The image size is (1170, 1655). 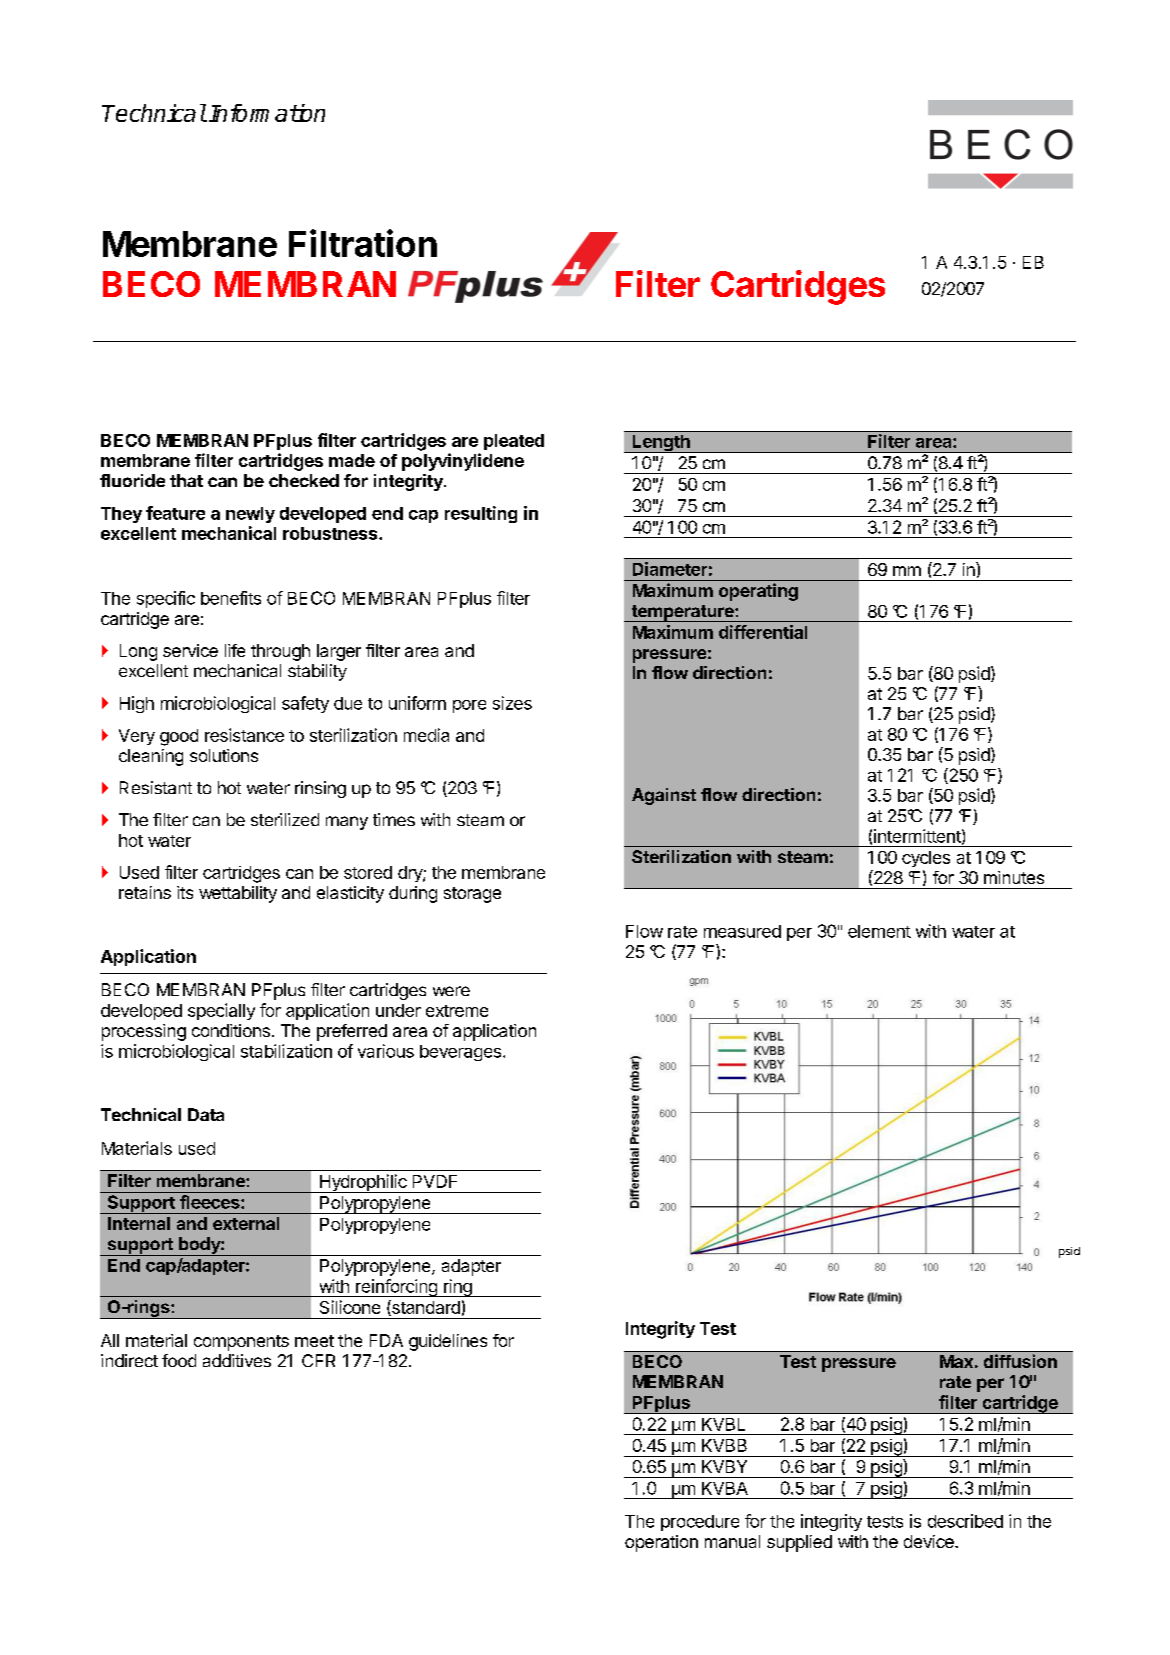 I want to click on Filtration, so click(x=363, y=243).
